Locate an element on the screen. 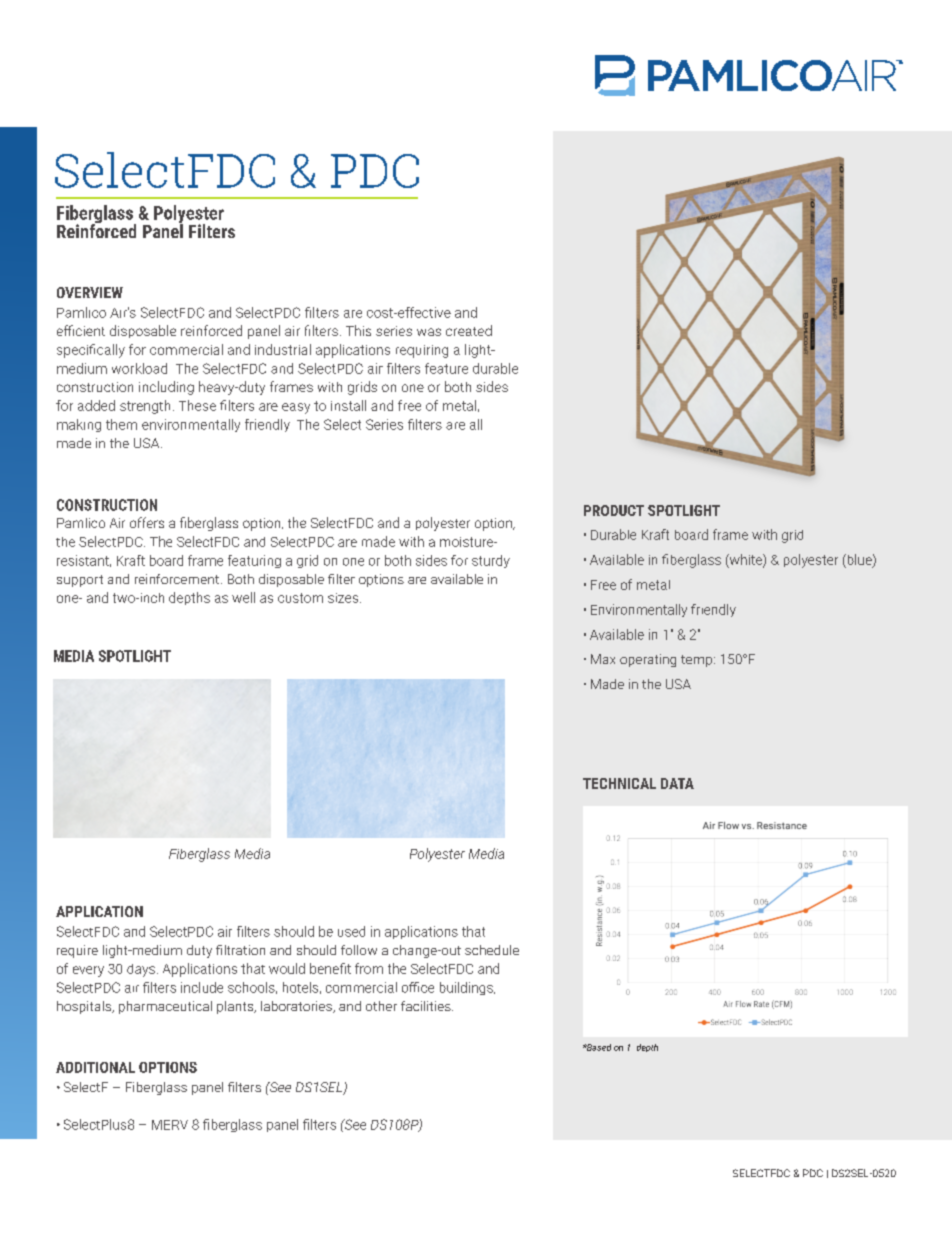 The image size is (952, 1233). OVERVIEW is located at coordinates (90, 292).
